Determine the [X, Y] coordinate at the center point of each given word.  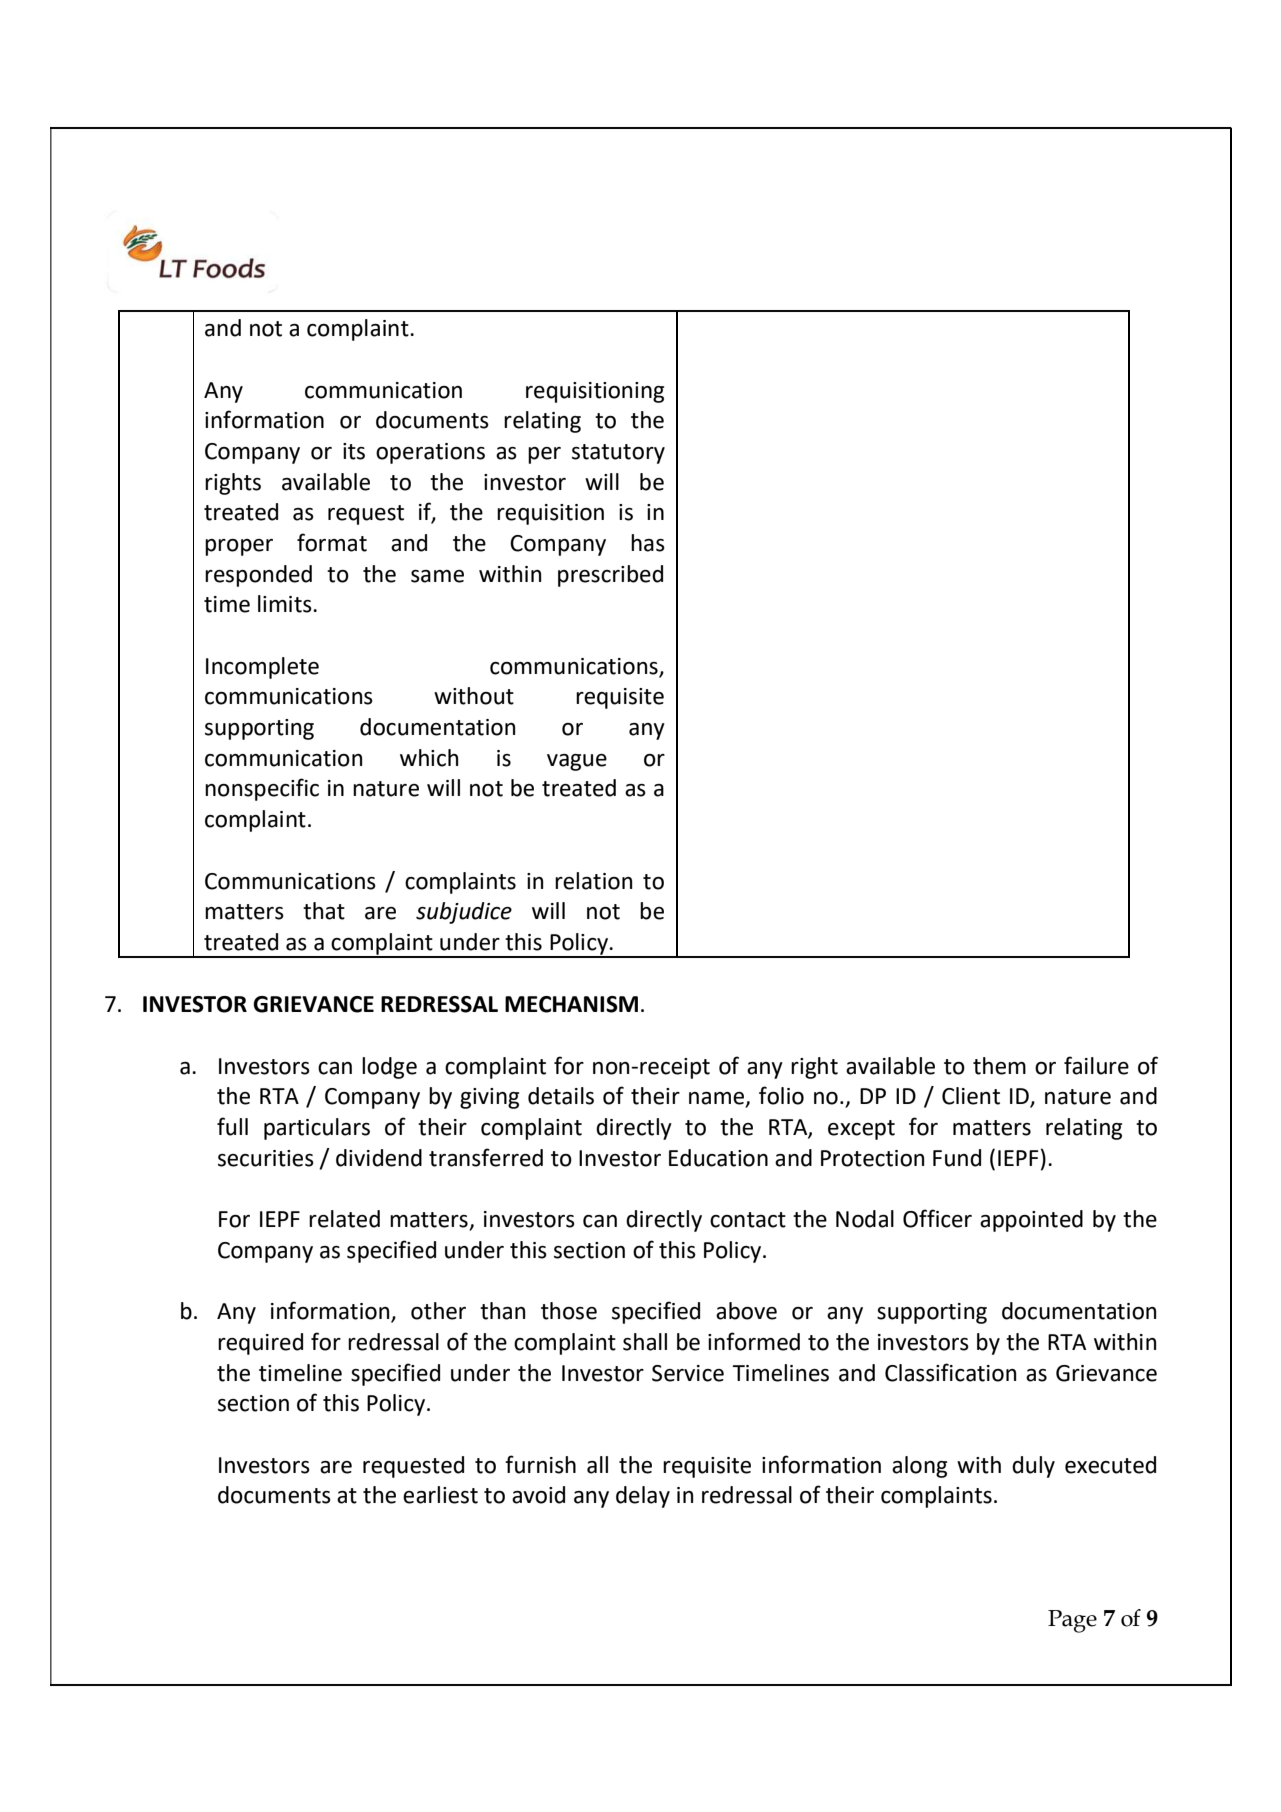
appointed [1031, 1221]
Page [1072, 1621]
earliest [440, 1495]
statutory [618, 454]
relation [593, 881]
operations [430, 453]
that [324, 911]
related [344, 1219]
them [999, 1066]
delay [643, 1497]
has [648, 543]
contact [748, 1220]
